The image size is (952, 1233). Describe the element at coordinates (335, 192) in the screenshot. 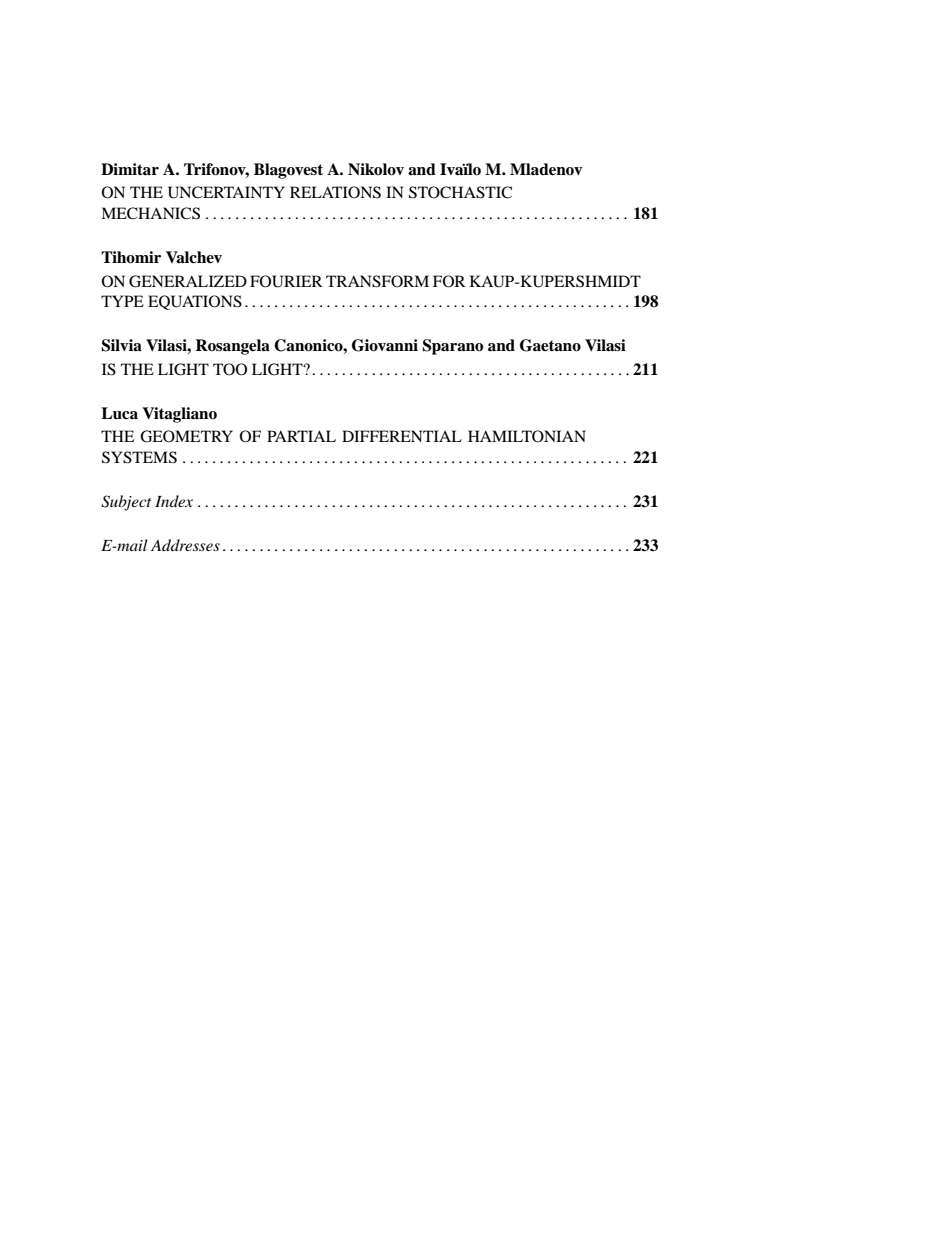

I see `RELATIONS` at that location.
